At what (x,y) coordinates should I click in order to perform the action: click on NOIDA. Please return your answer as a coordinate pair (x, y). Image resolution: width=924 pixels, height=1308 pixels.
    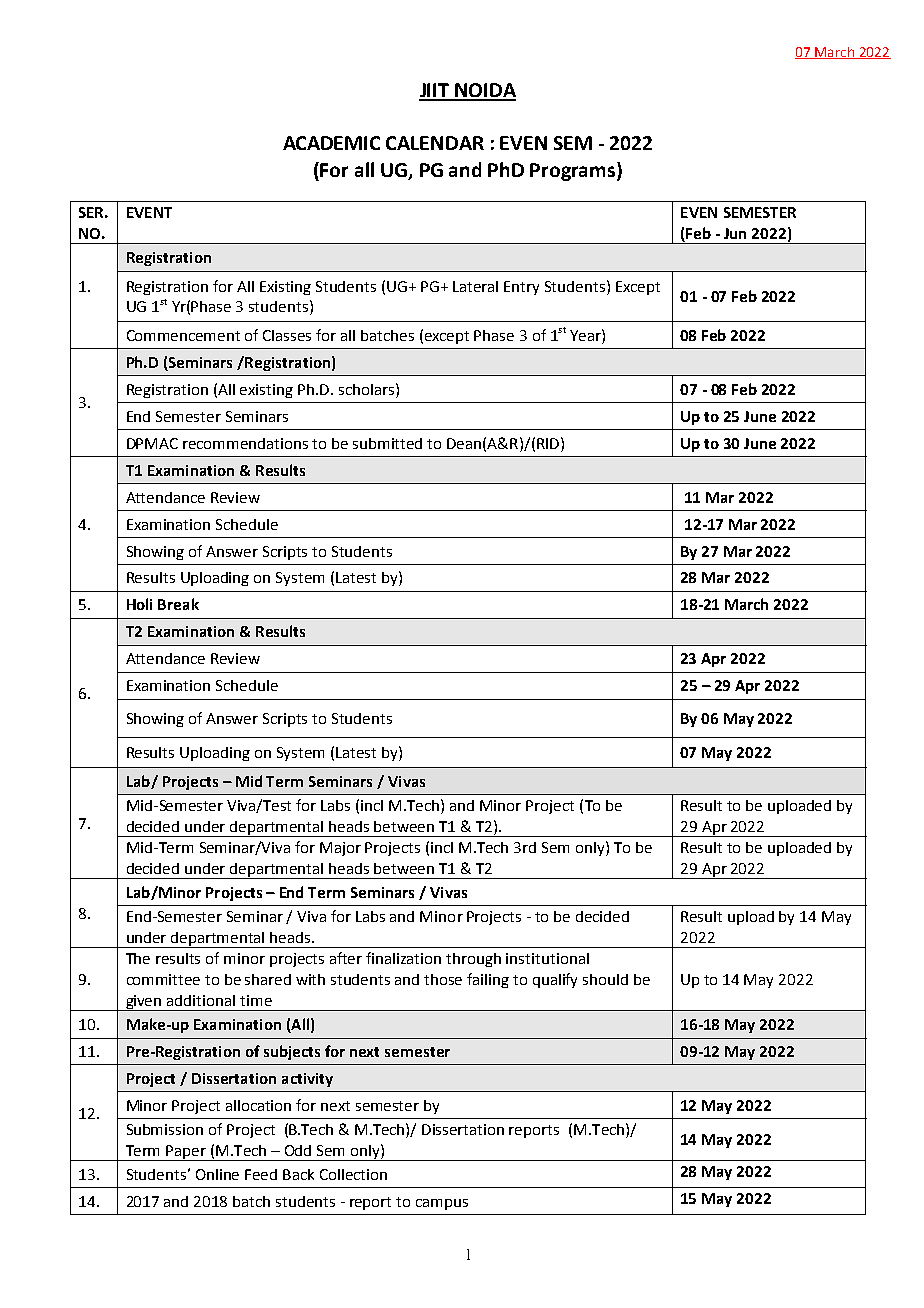
    Looking at the image, I should click on (484, 91).
